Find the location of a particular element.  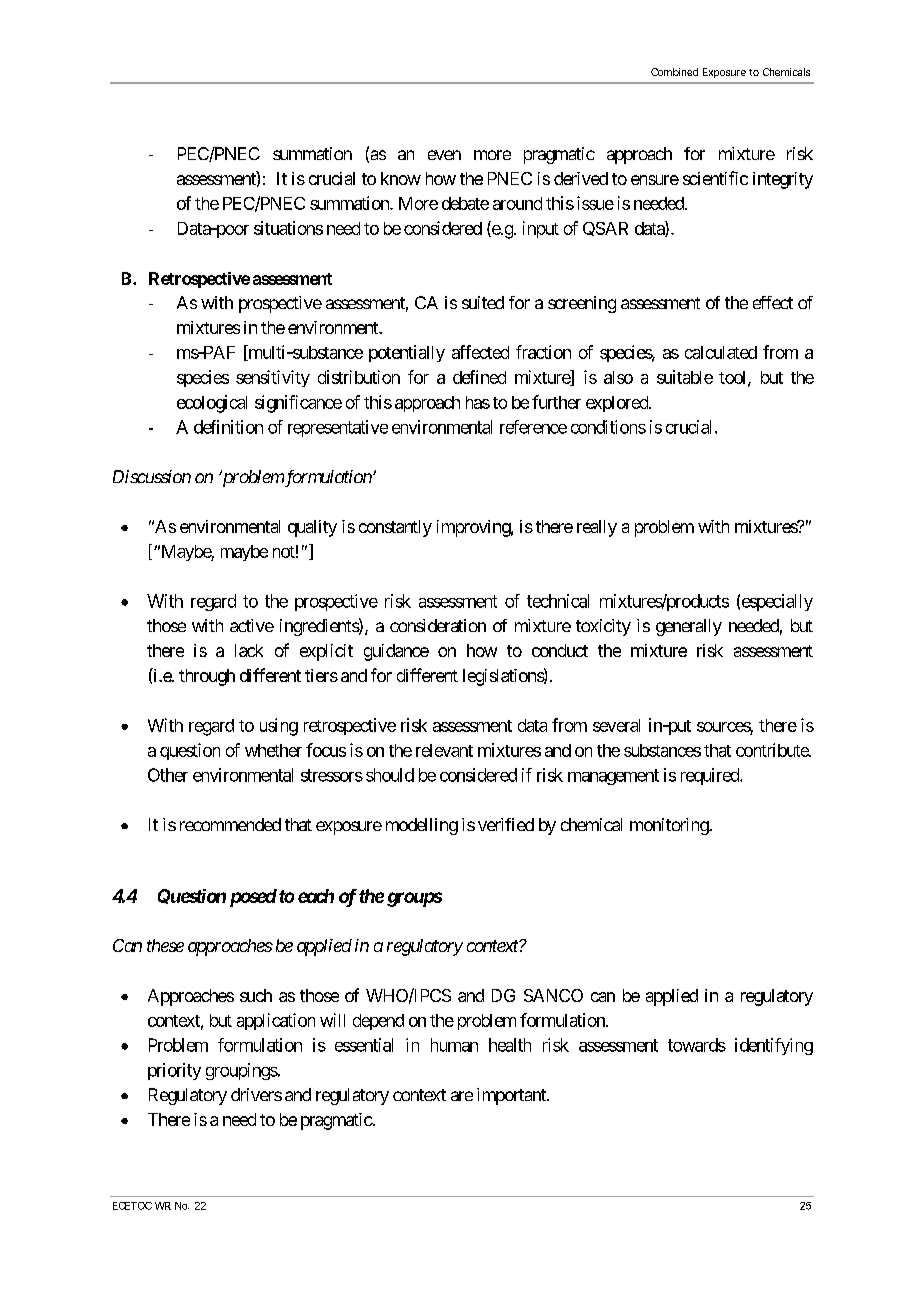

even is located at coordinates (444, 155).
